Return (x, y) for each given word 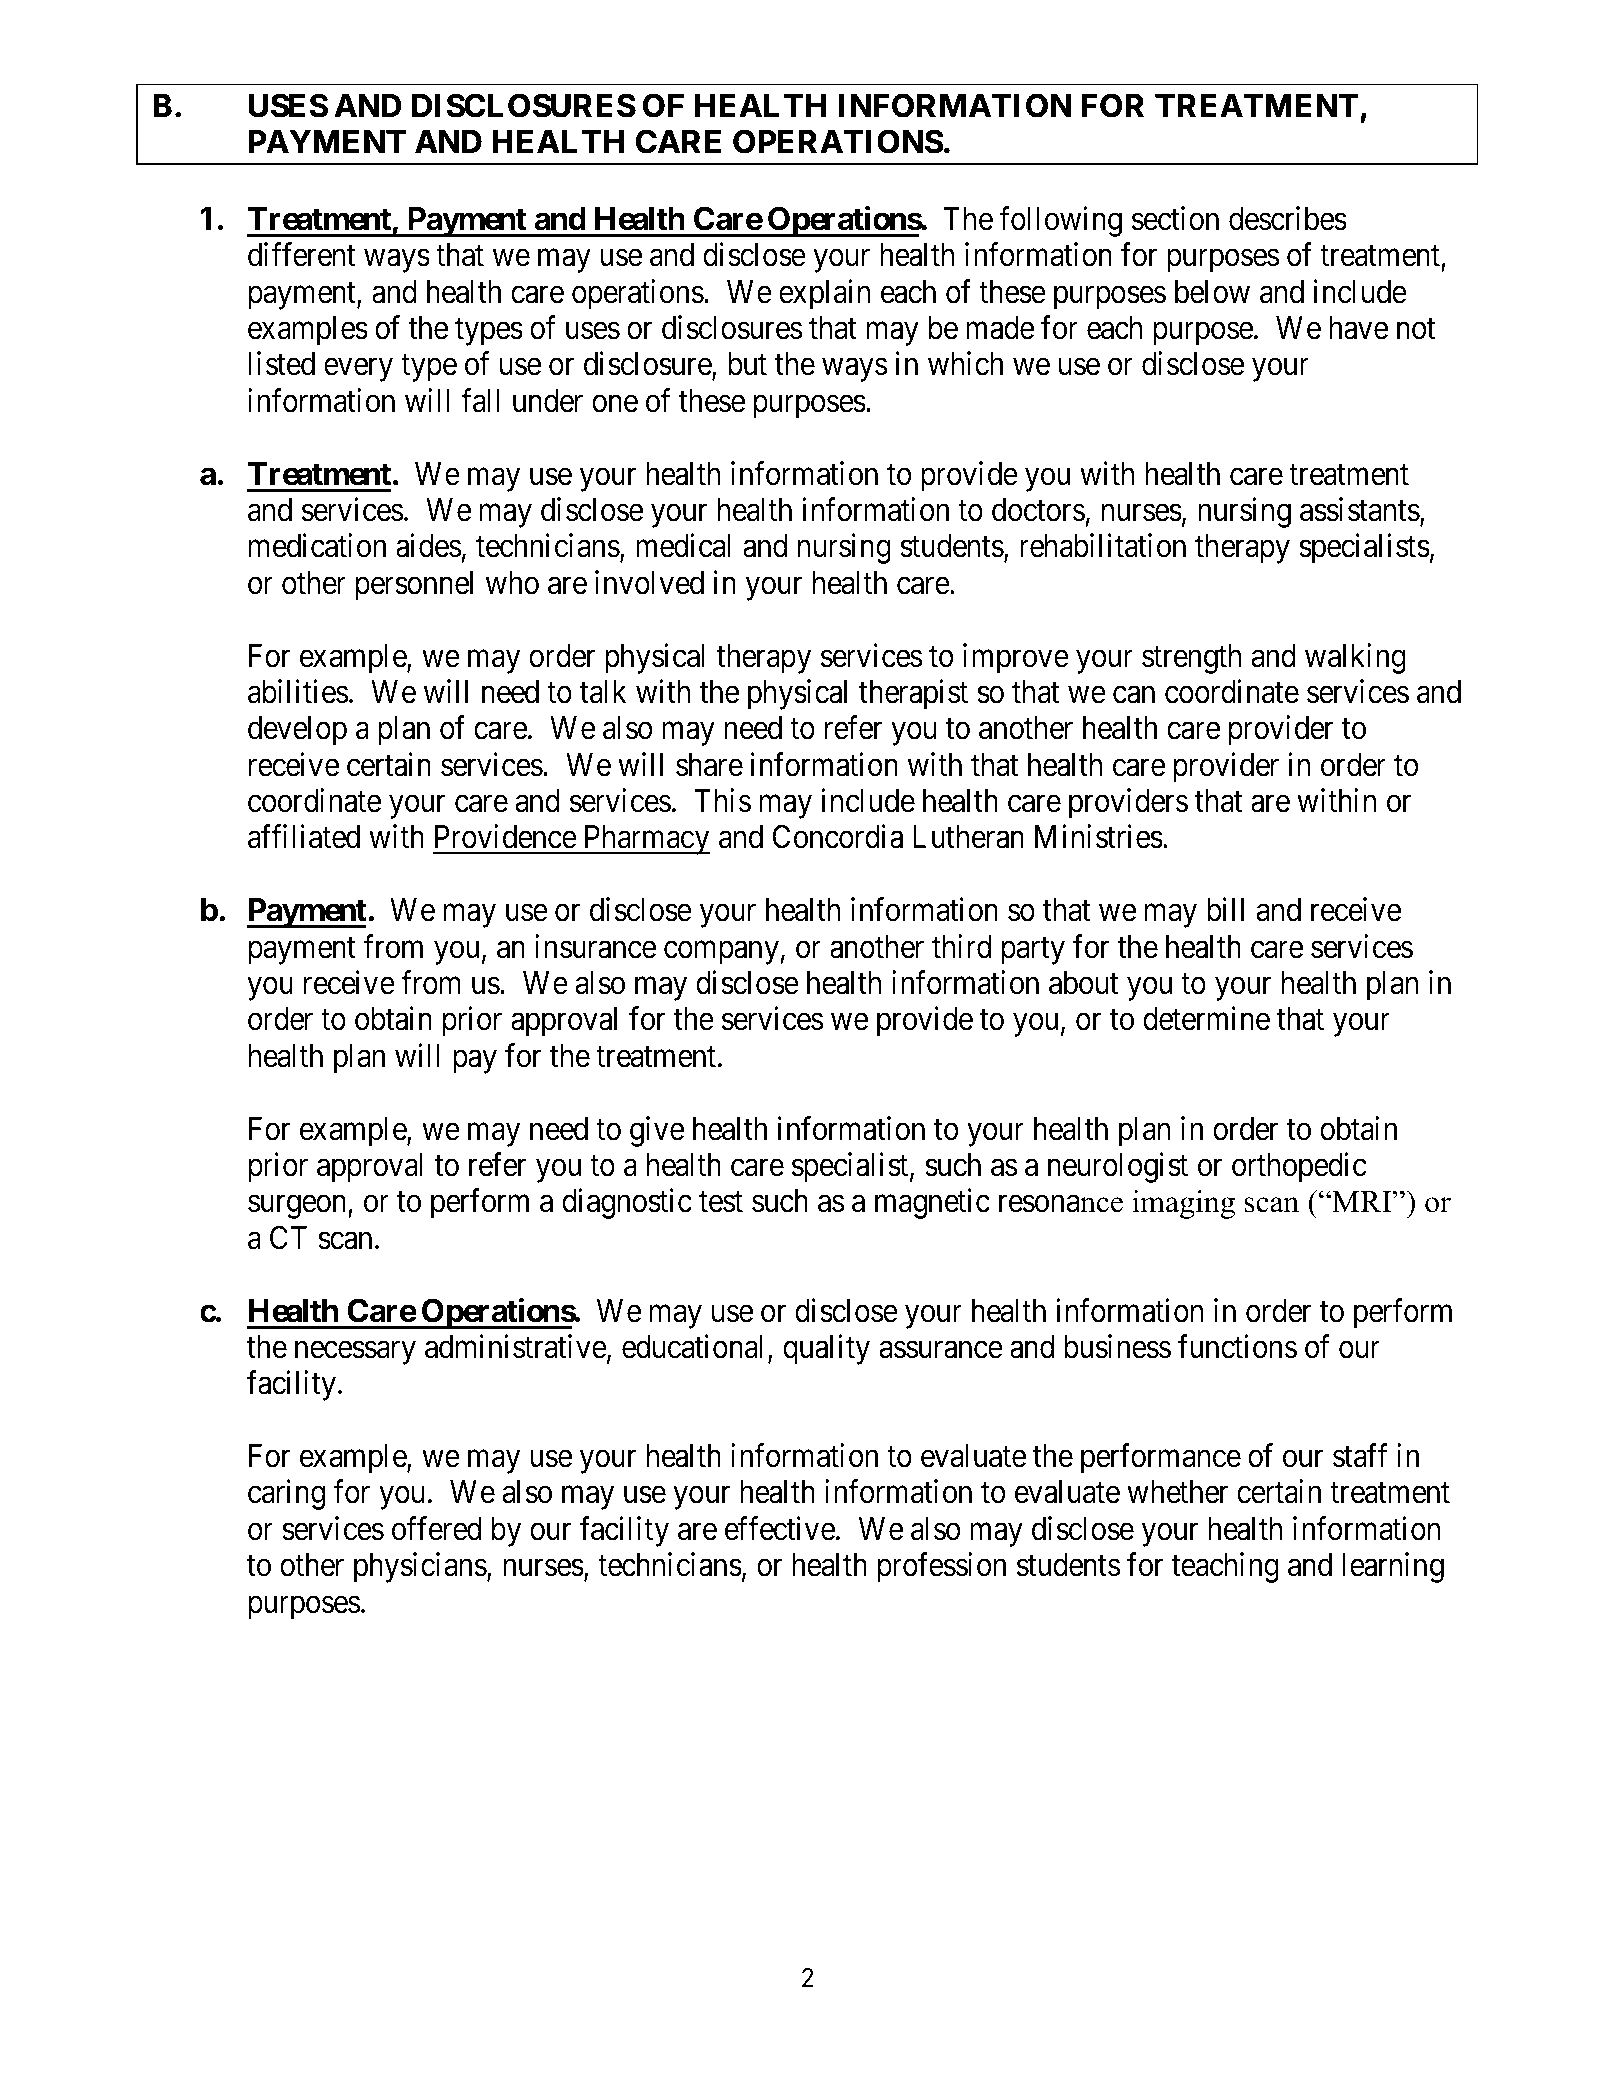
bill (1225, 910)
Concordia (838, 837)
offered (436, 1528)
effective (780, 1528)
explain (824, 294)
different (301, 255)
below (1212, 292)
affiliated (304, 837)
